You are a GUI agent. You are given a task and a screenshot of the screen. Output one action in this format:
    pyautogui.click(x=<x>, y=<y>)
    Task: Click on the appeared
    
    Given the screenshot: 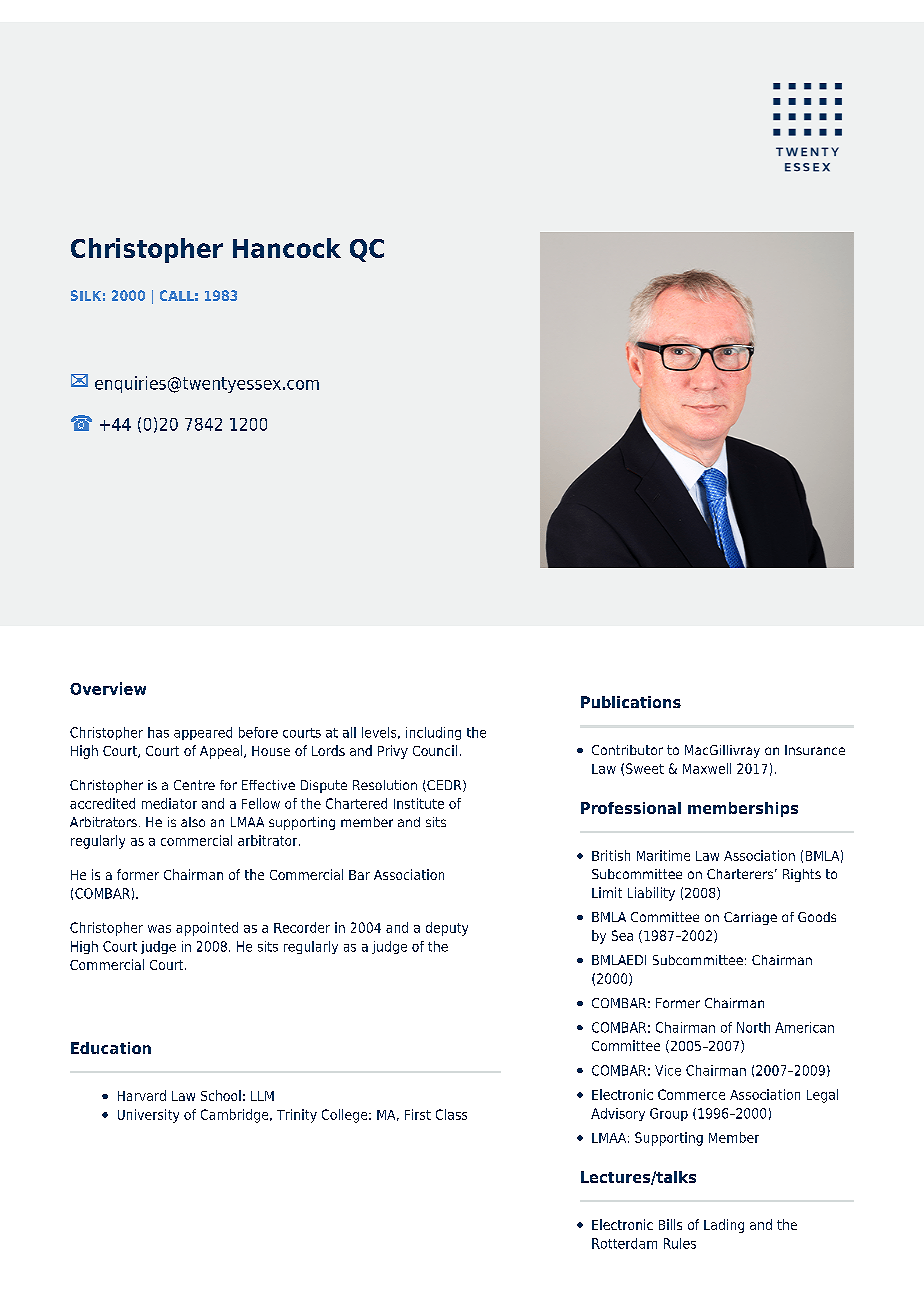 What is the action you would take?
    pyautogui.click(x=203, y=733)
